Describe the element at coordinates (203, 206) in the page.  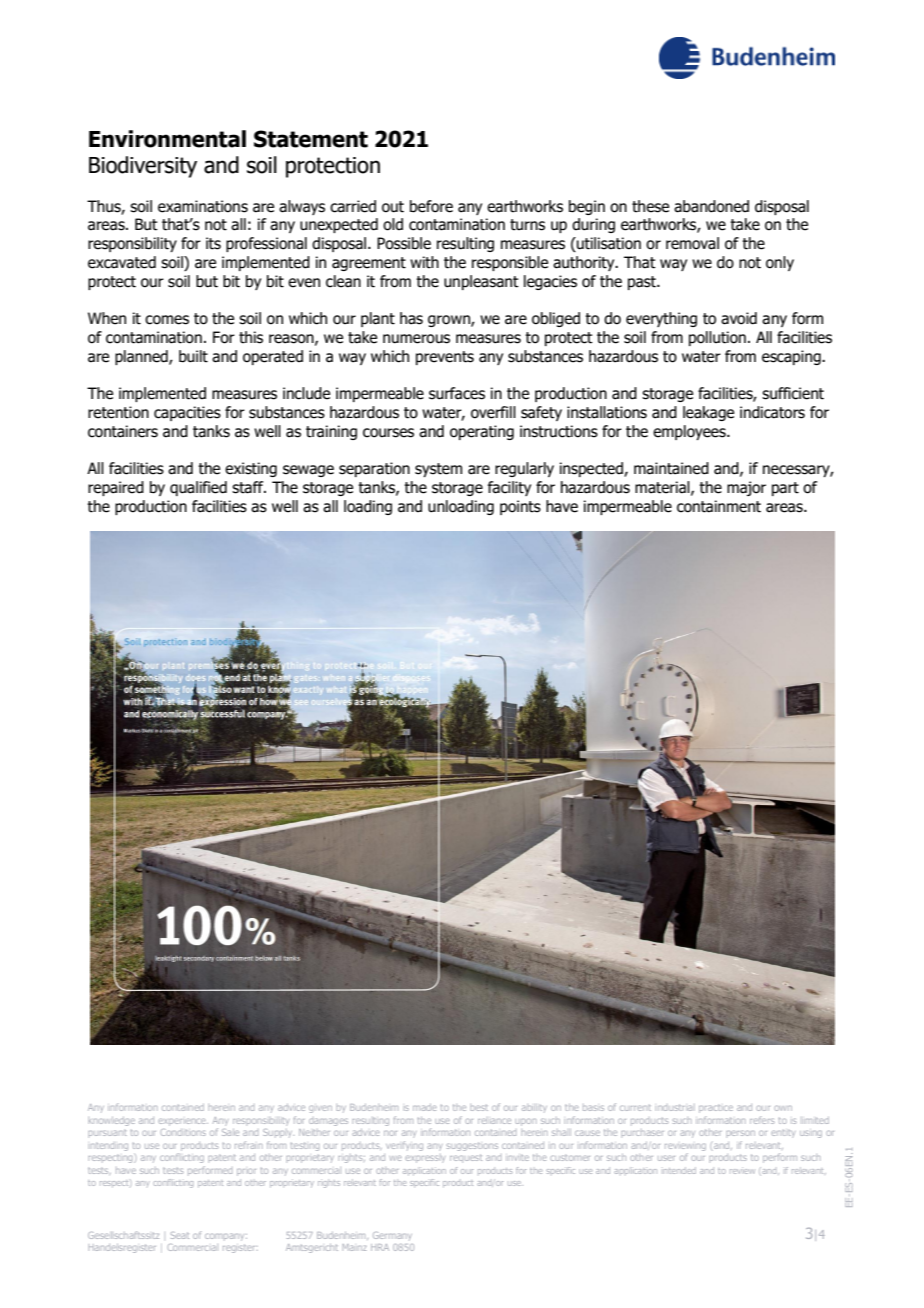
I see `examinations` at that location.
